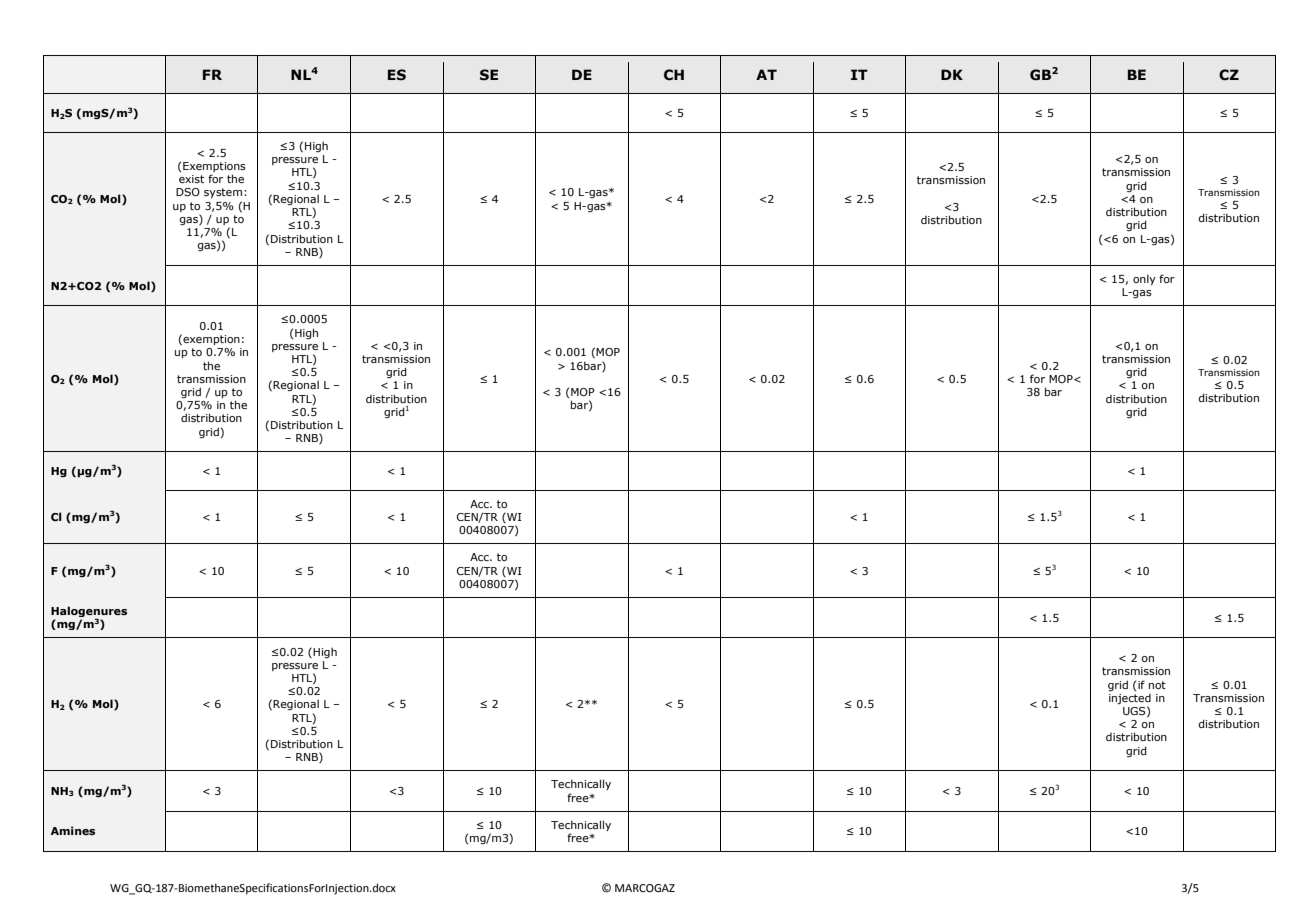 The width and height of the screenshot is (1308, 924). What do you see at coordinates (73, 830) in the screenshot?
I see `Amines` at bounding box center [73, 830].
